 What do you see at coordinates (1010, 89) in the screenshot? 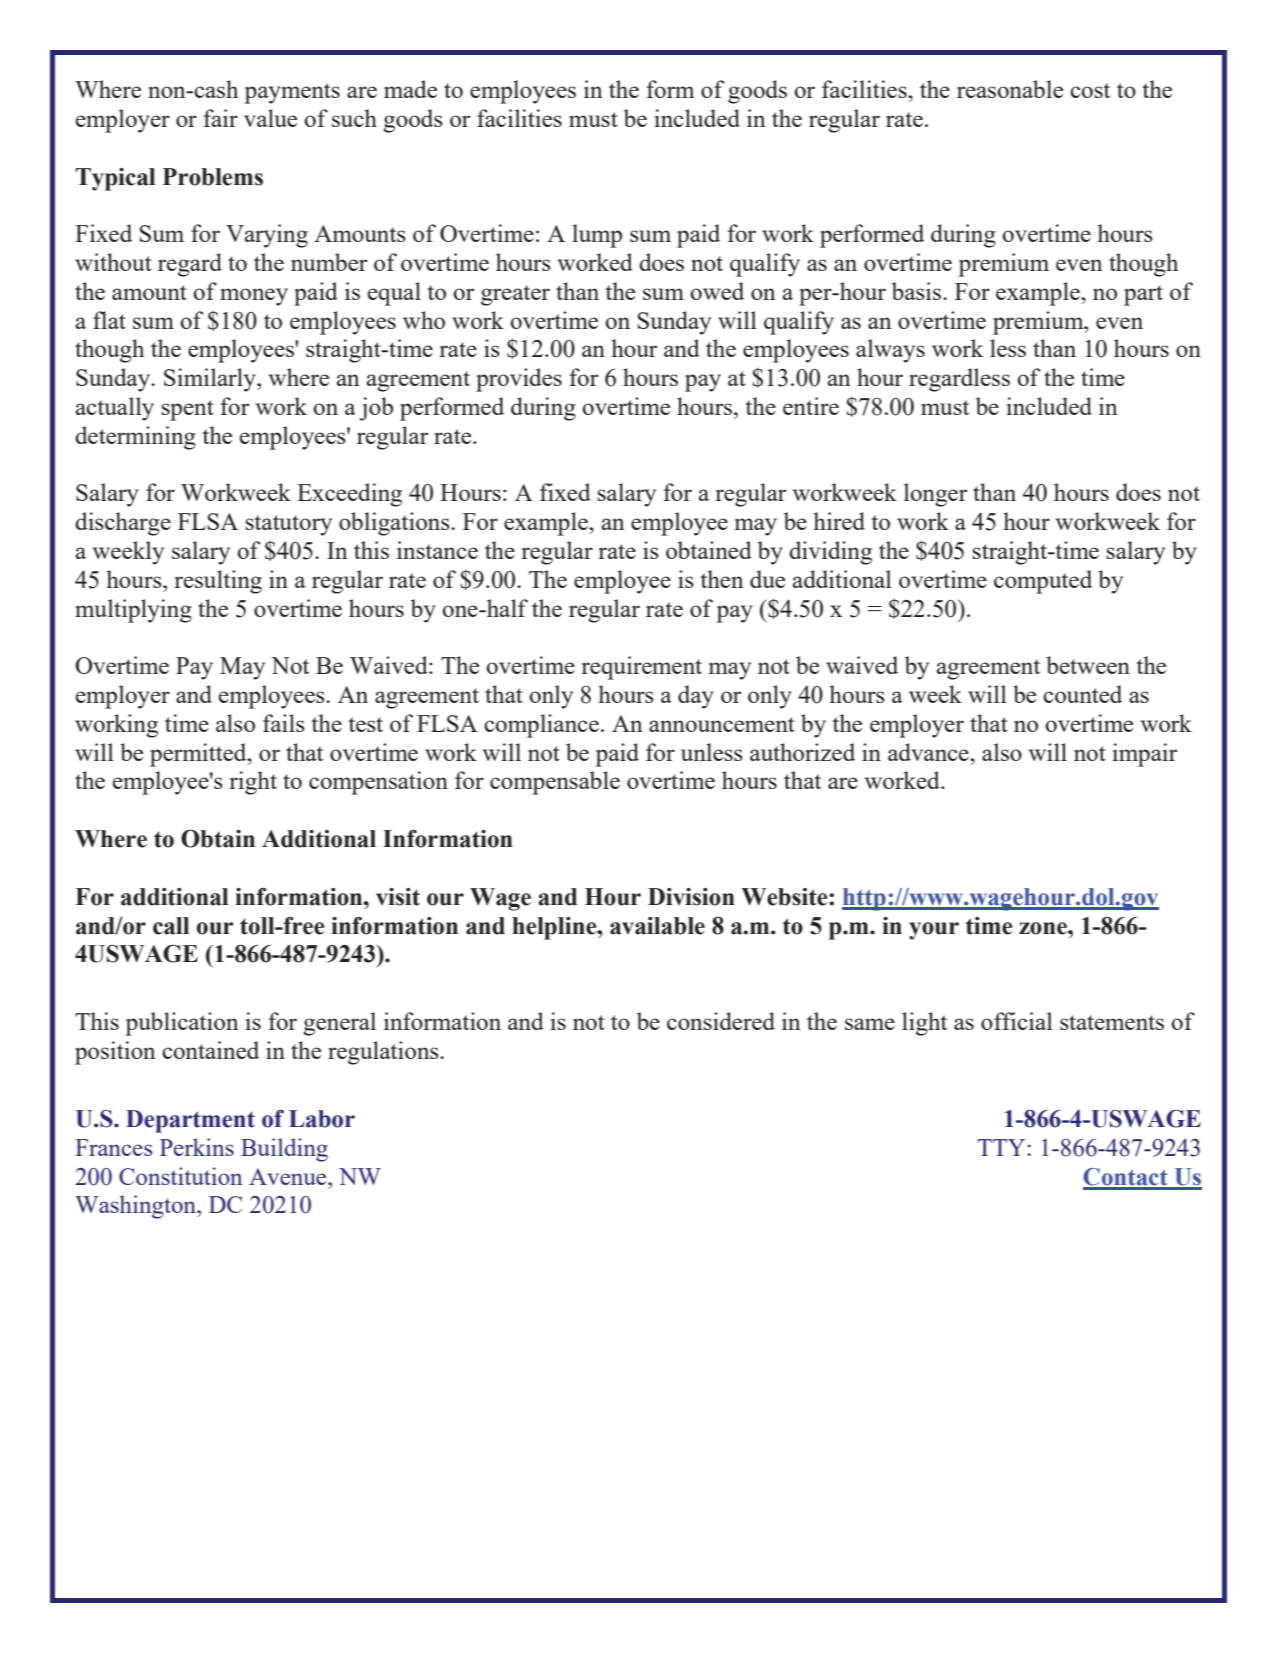
I see `reasonable` at bounding box center [1010, 89].
